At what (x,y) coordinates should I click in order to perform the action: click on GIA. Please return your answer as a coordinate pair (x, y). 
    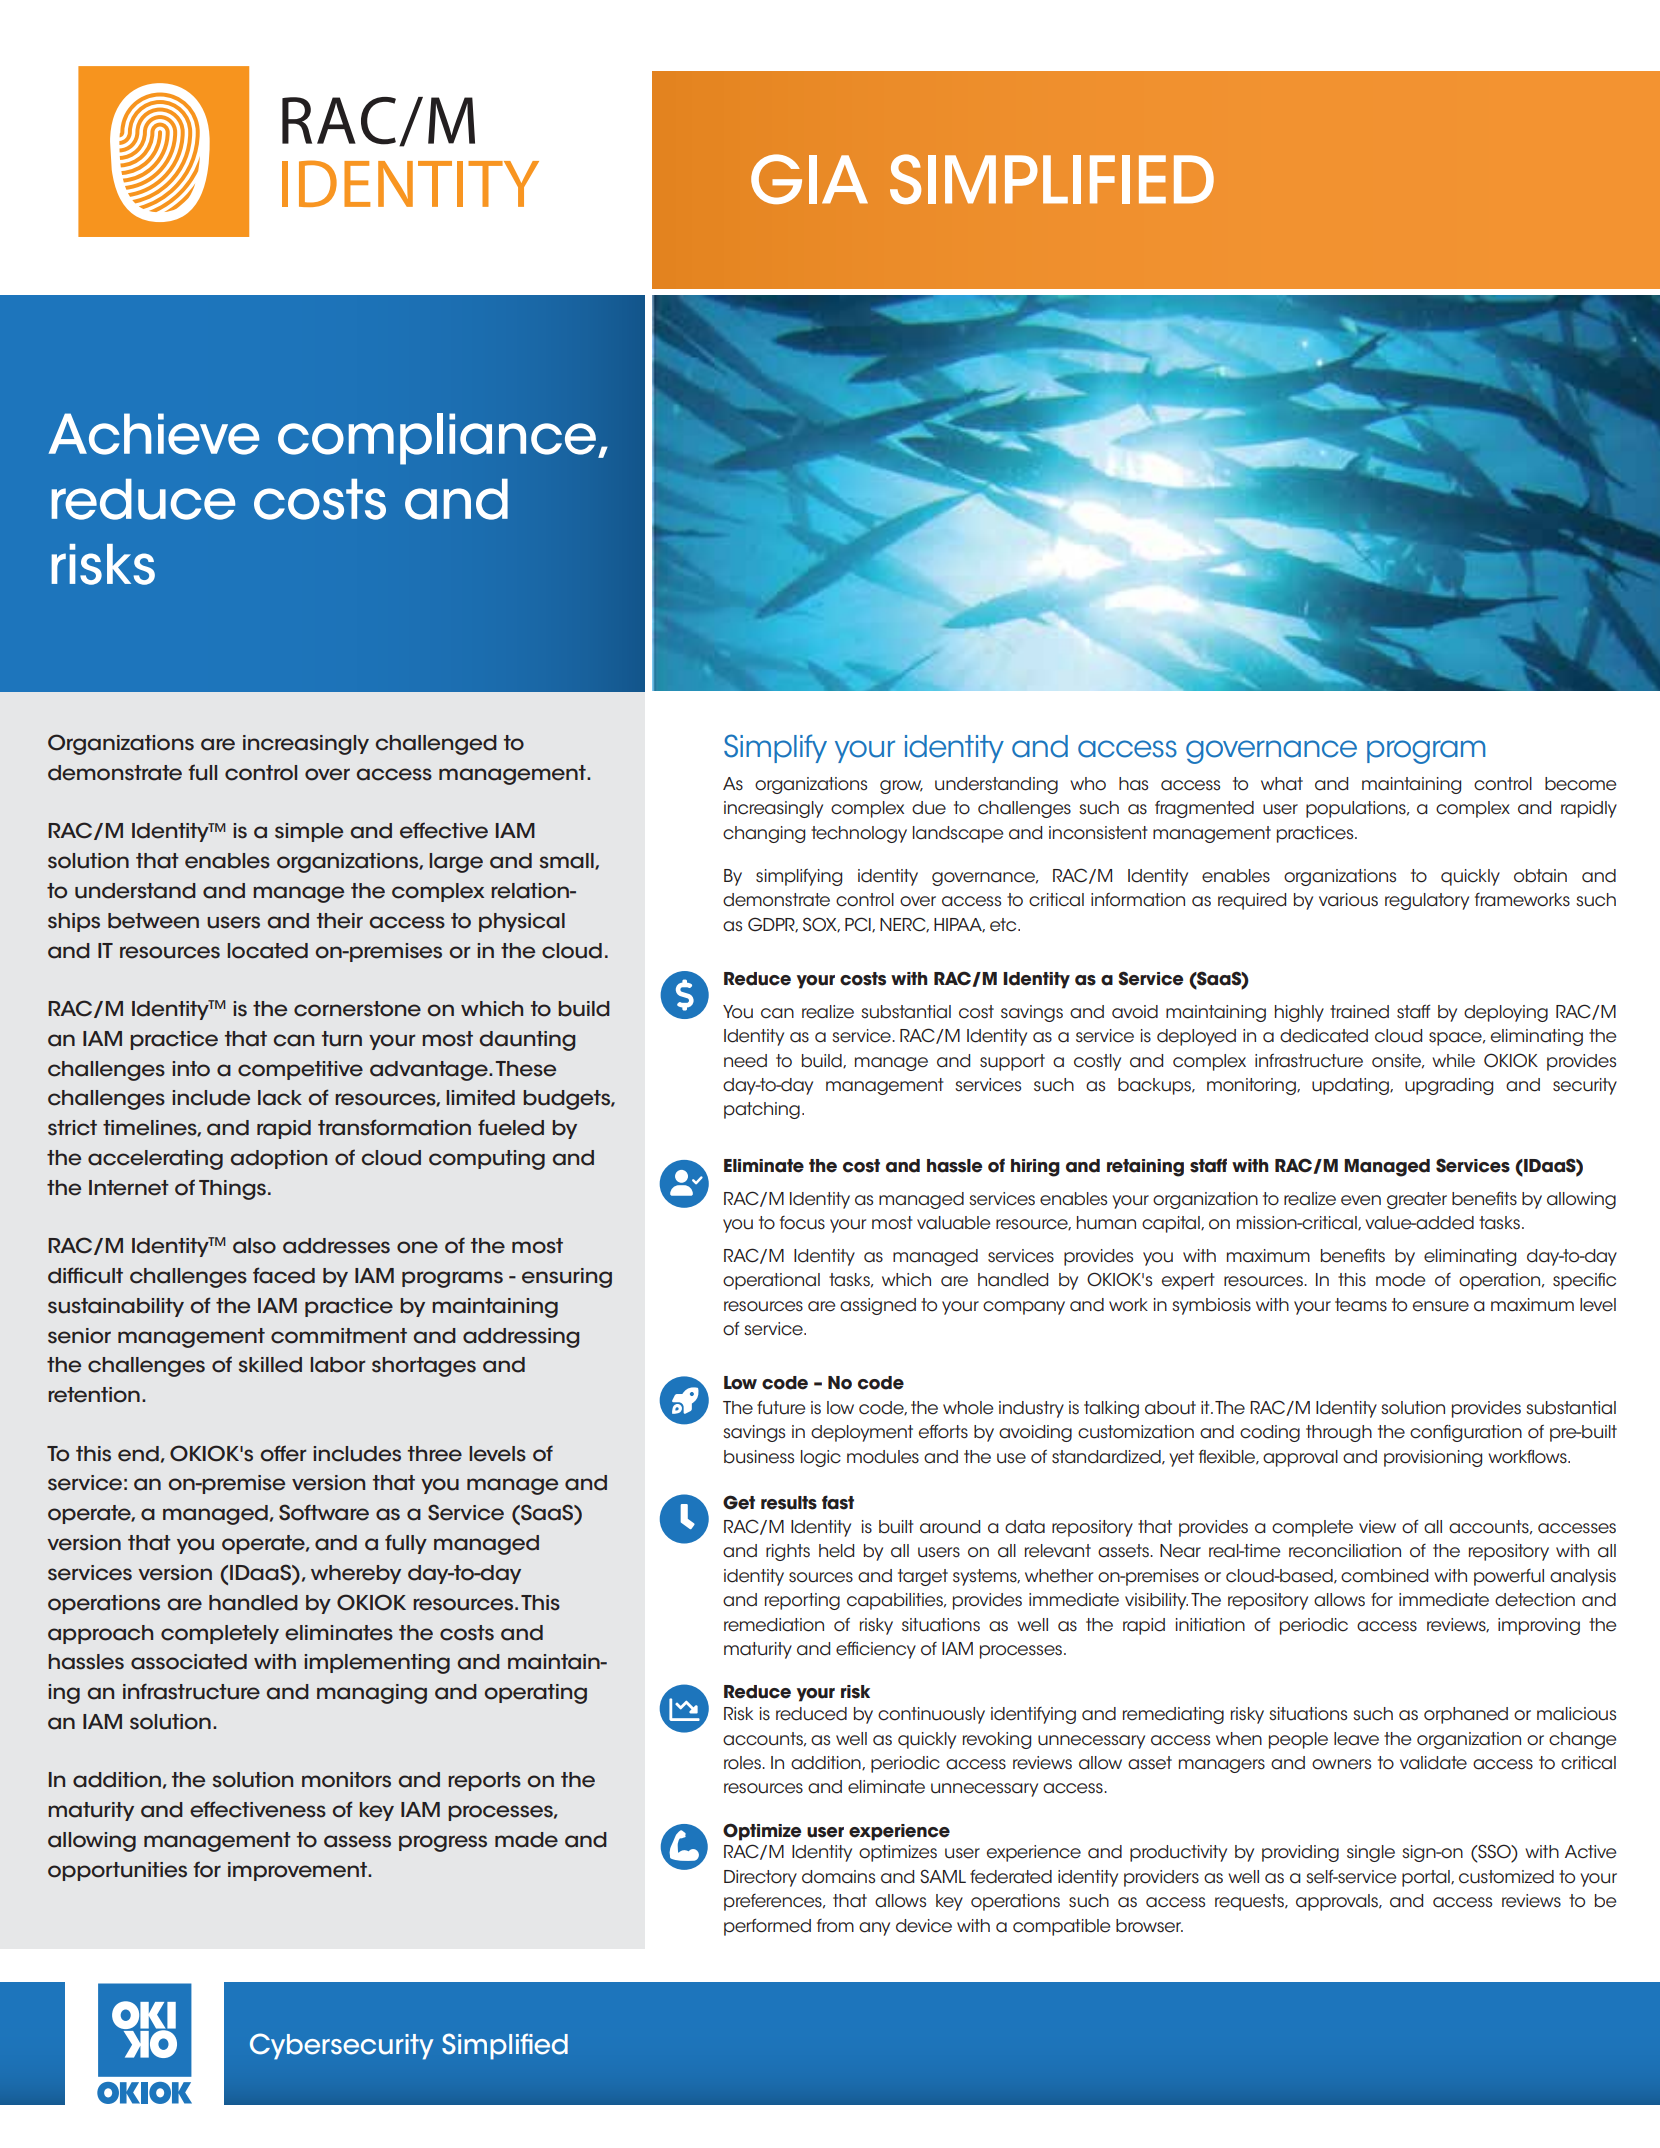
    Looking at the image, I should click on (809, 179).
